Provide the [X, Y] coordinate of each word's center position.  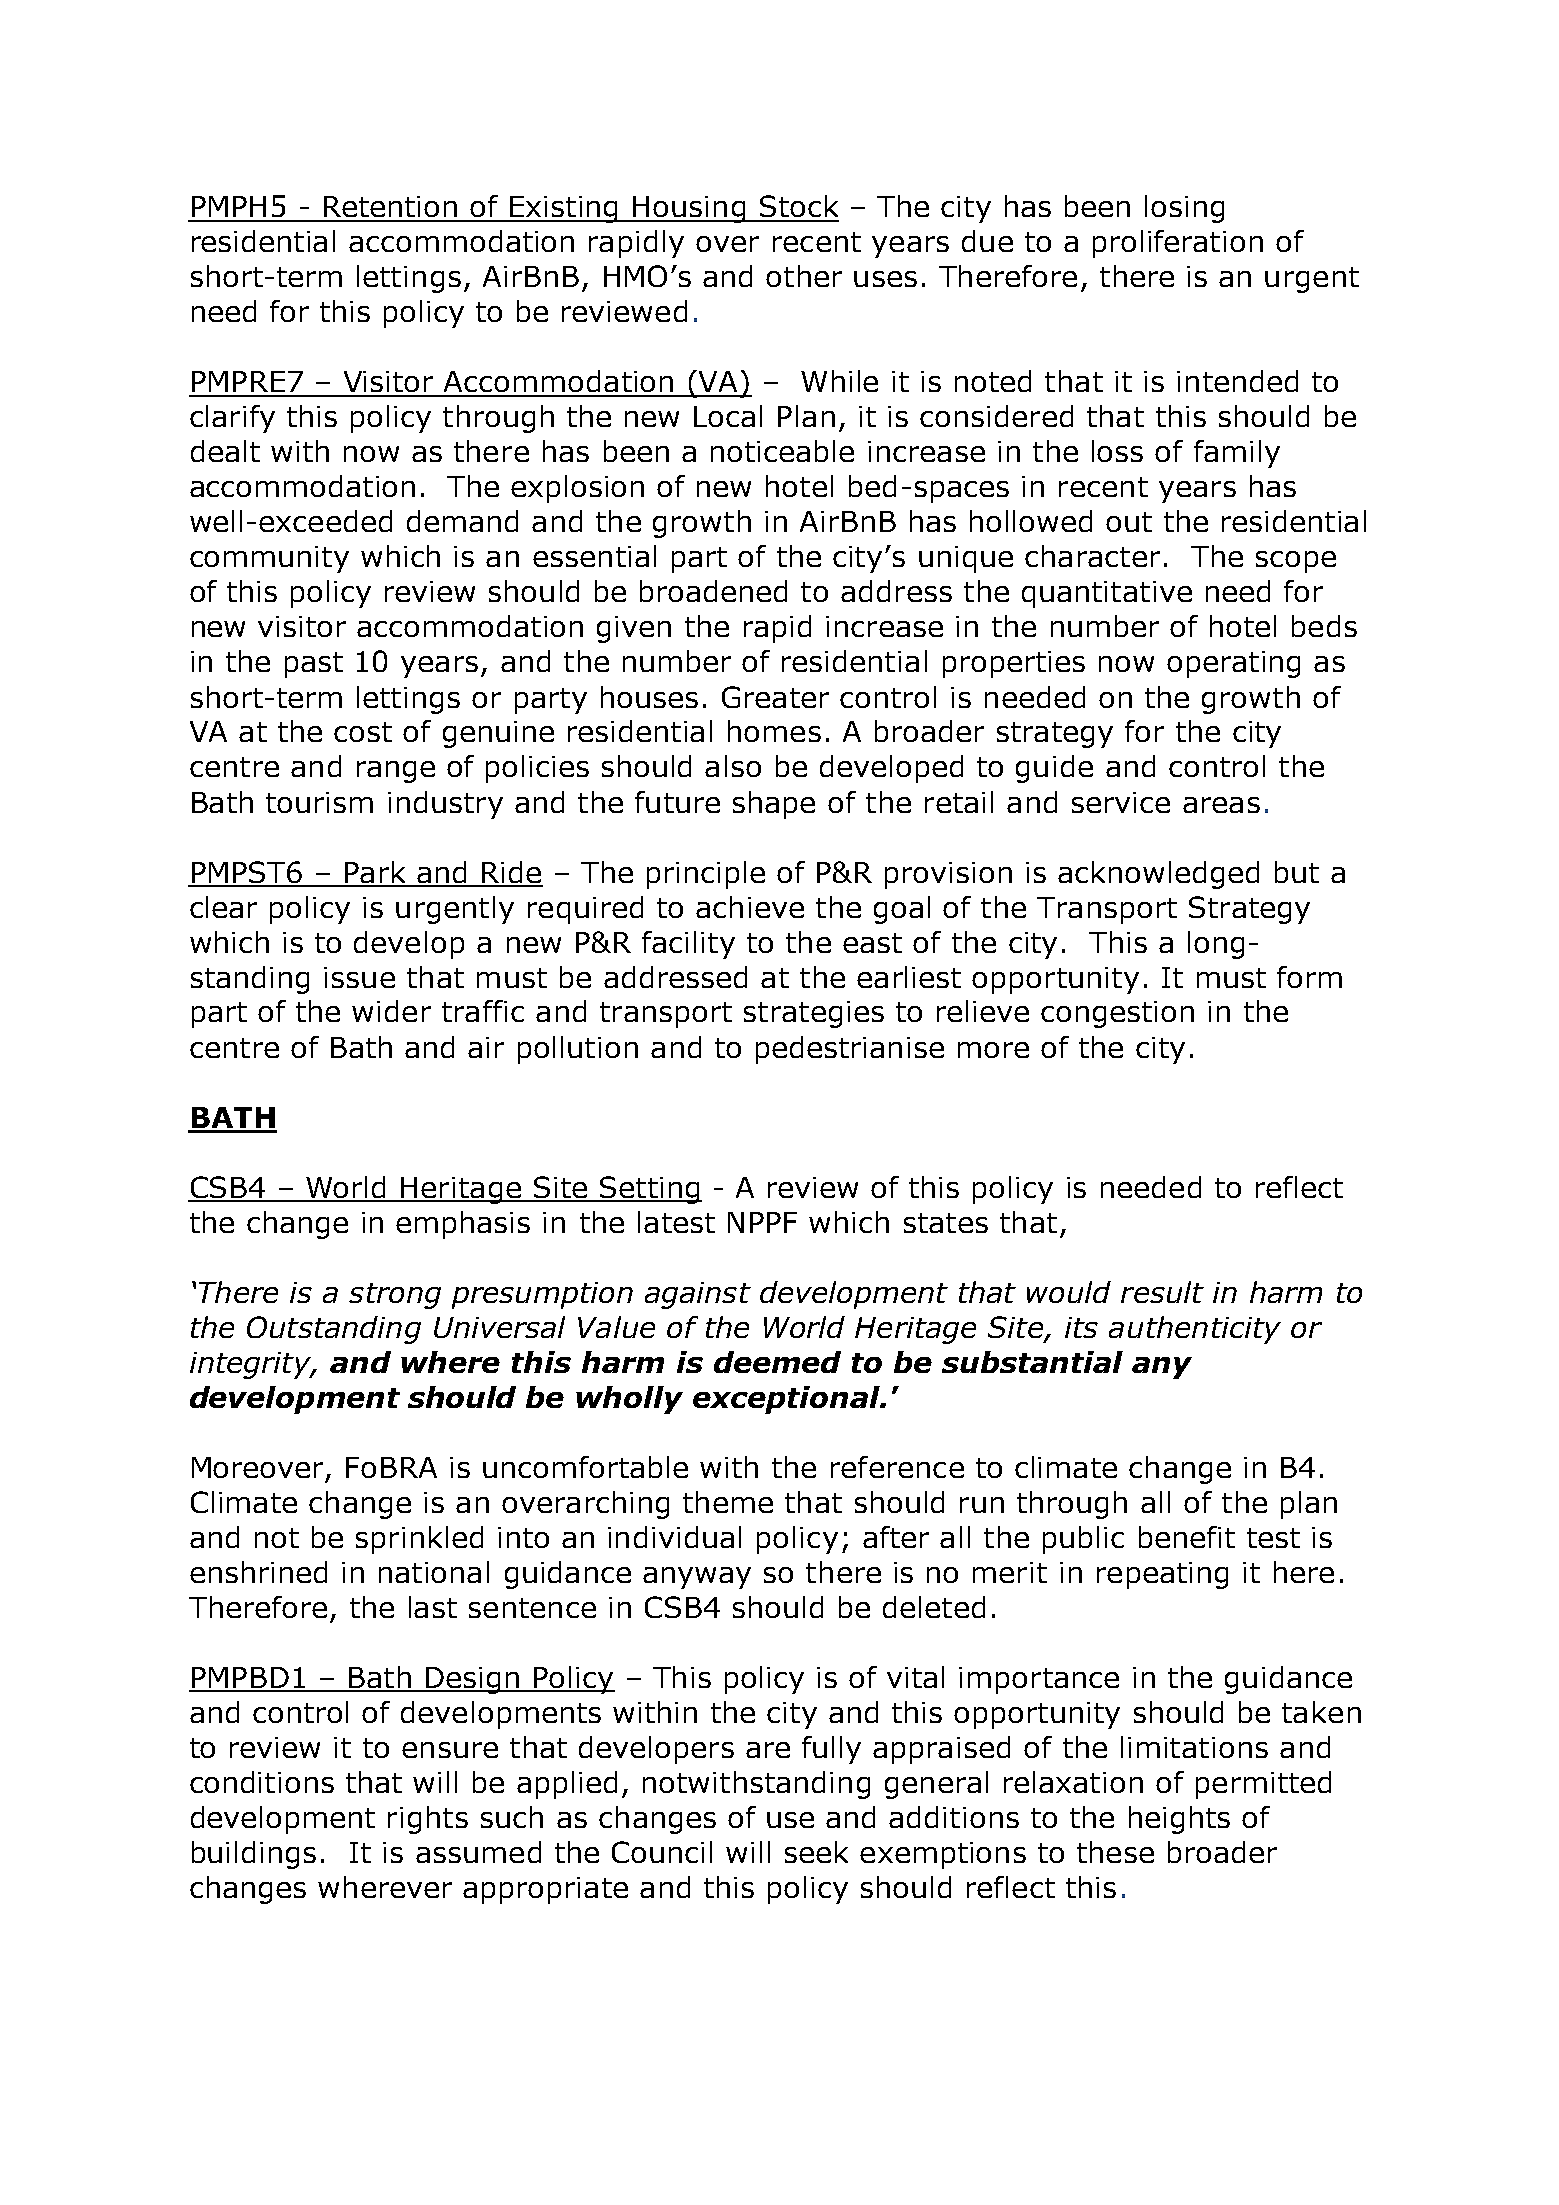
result [1162, 1292]
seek [816, 1852]
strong [395, 1296]
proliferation [1178, 244]
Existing [564, 209]
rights [428, 1820]
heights [1179, 1820]
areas [1221, 805]
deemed [777, 1362]
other [804, 276]
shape [774, 805]
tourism [319, 802]
